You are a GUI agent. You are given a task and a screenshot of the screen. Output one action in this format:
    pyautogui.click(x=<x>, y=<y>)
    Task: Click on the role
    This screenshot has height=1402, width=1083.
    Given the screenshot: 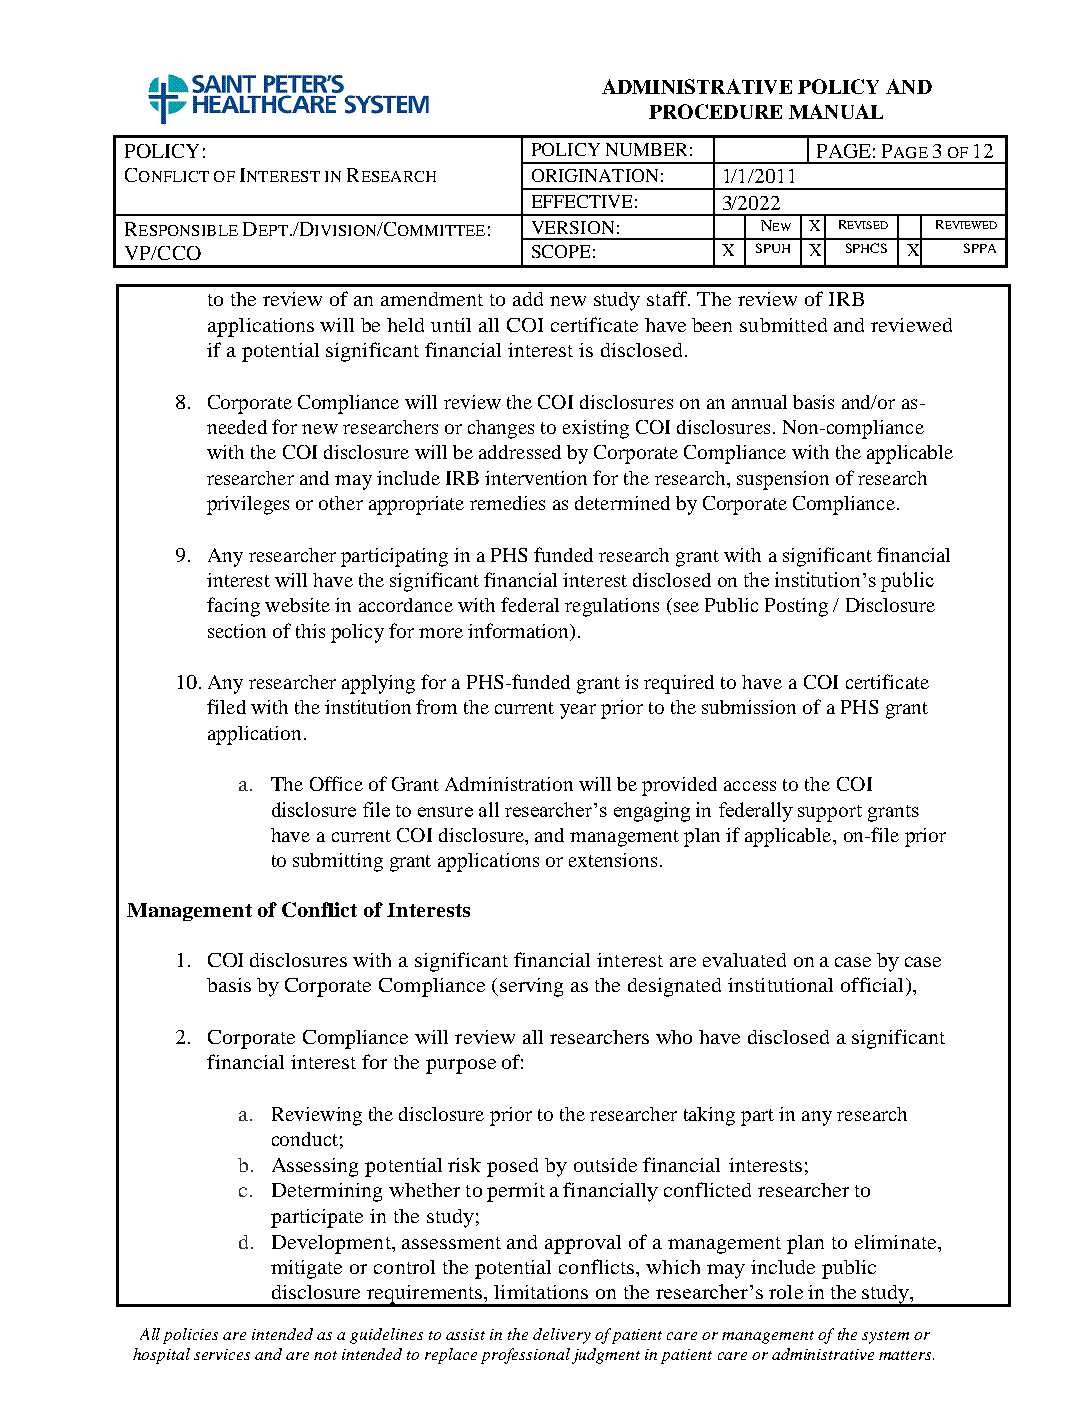 What is the action you would take?
    pyautogui.click(x=786, y=1292)
